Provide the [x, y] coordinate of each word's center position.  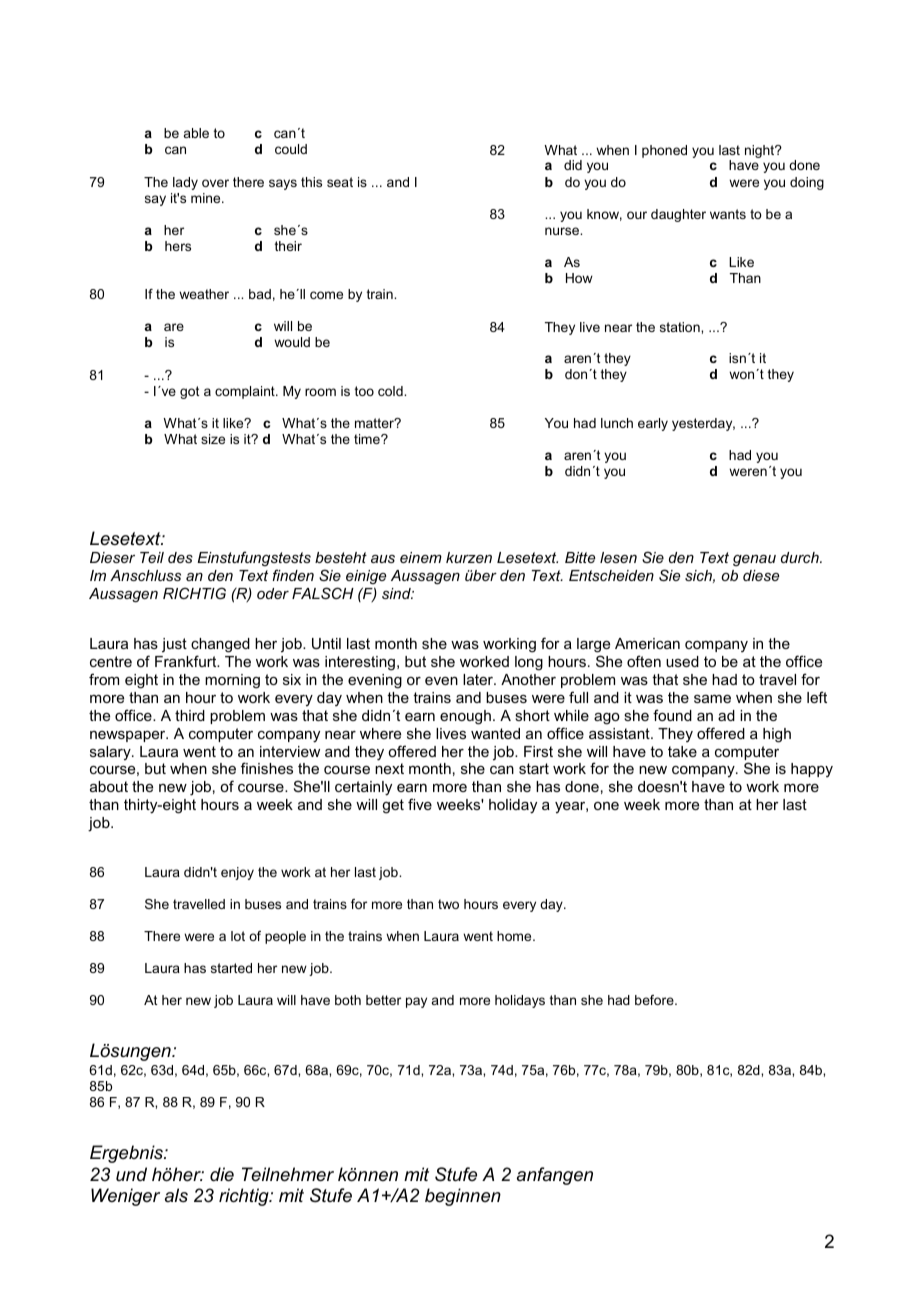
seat [340, 182]
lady [185, 183]
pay [416, 1002]
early [653, 424]
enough [465, 717]
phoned [664, 151]
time [368, 439]
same [712, 699]
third [190, 715]
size [213, 439]
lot [238, 936]
